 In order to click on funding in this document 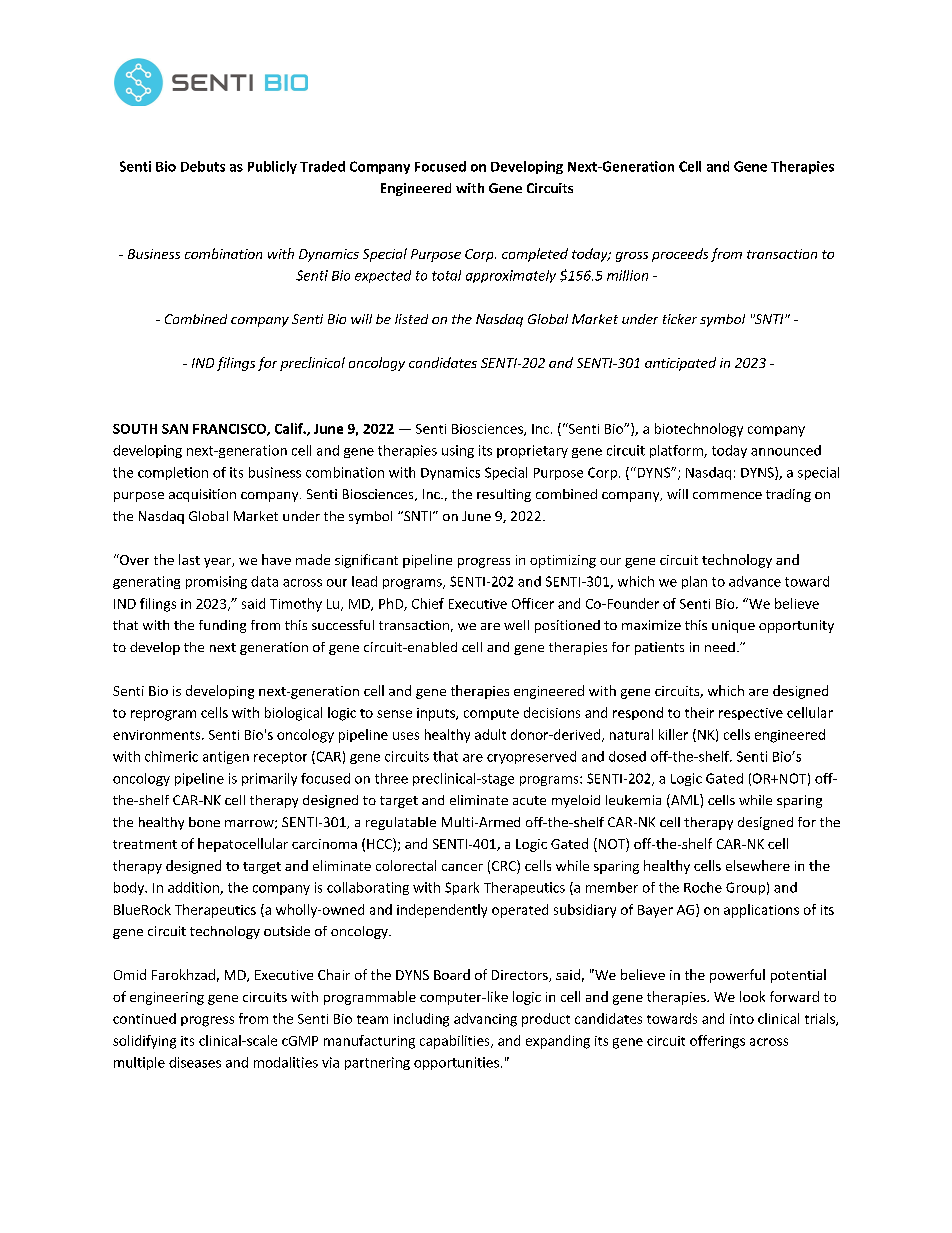, I will do `click(222, 626)`.
